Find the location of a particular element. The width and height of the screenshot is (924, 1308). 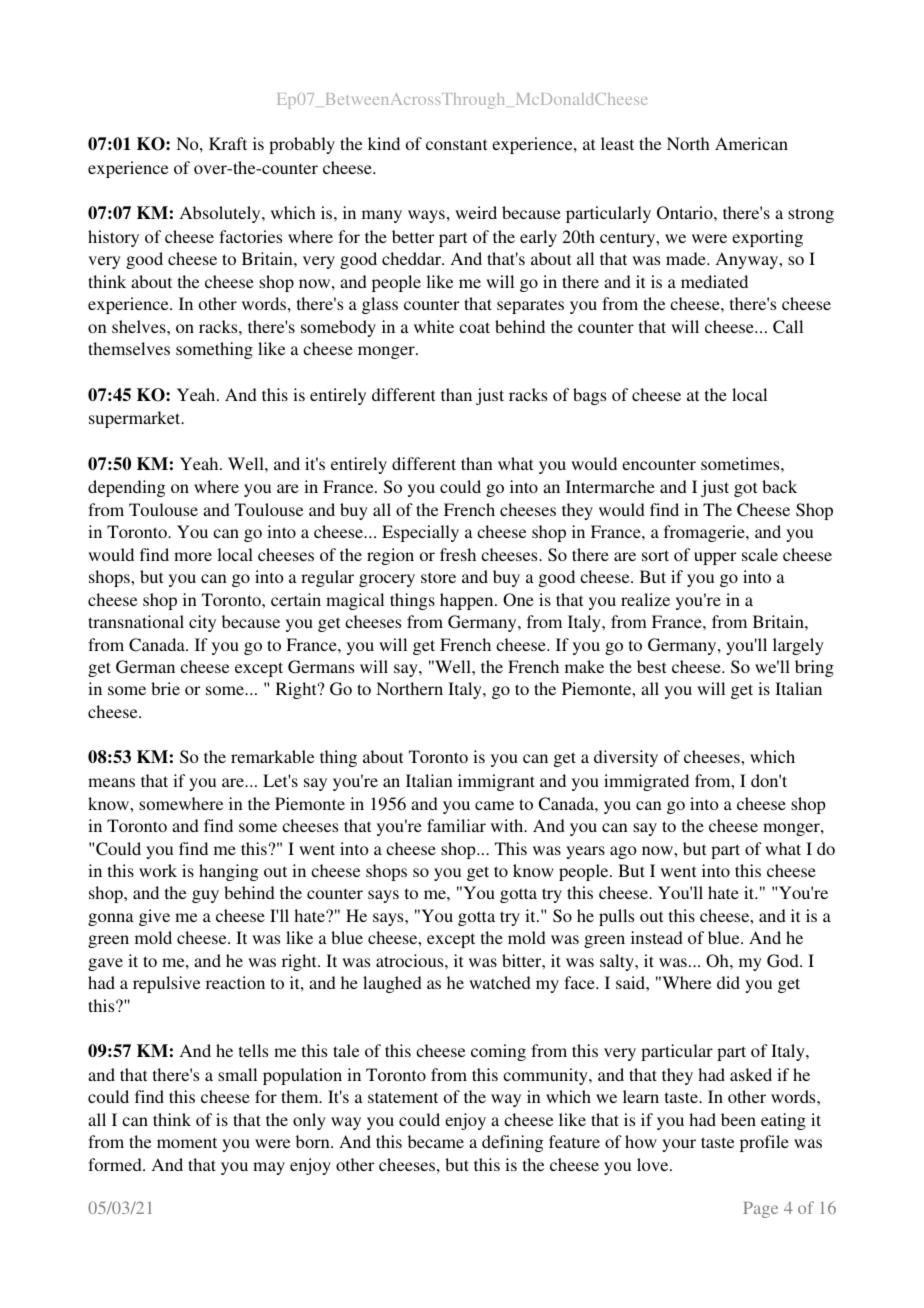

best is located at coordinates (651, 666).
